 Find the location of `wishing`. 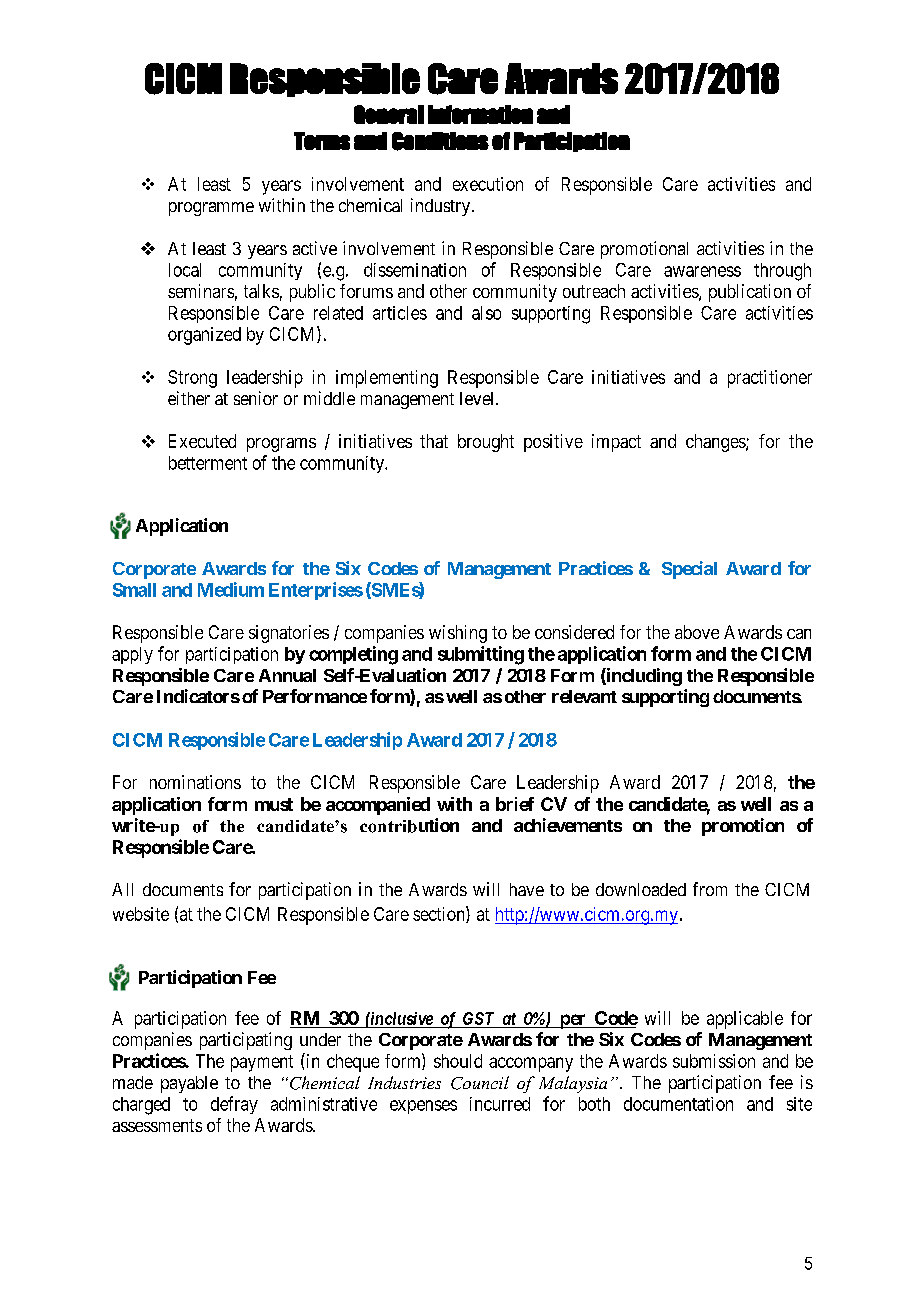

wishing is located at coordinates (458, 634).
